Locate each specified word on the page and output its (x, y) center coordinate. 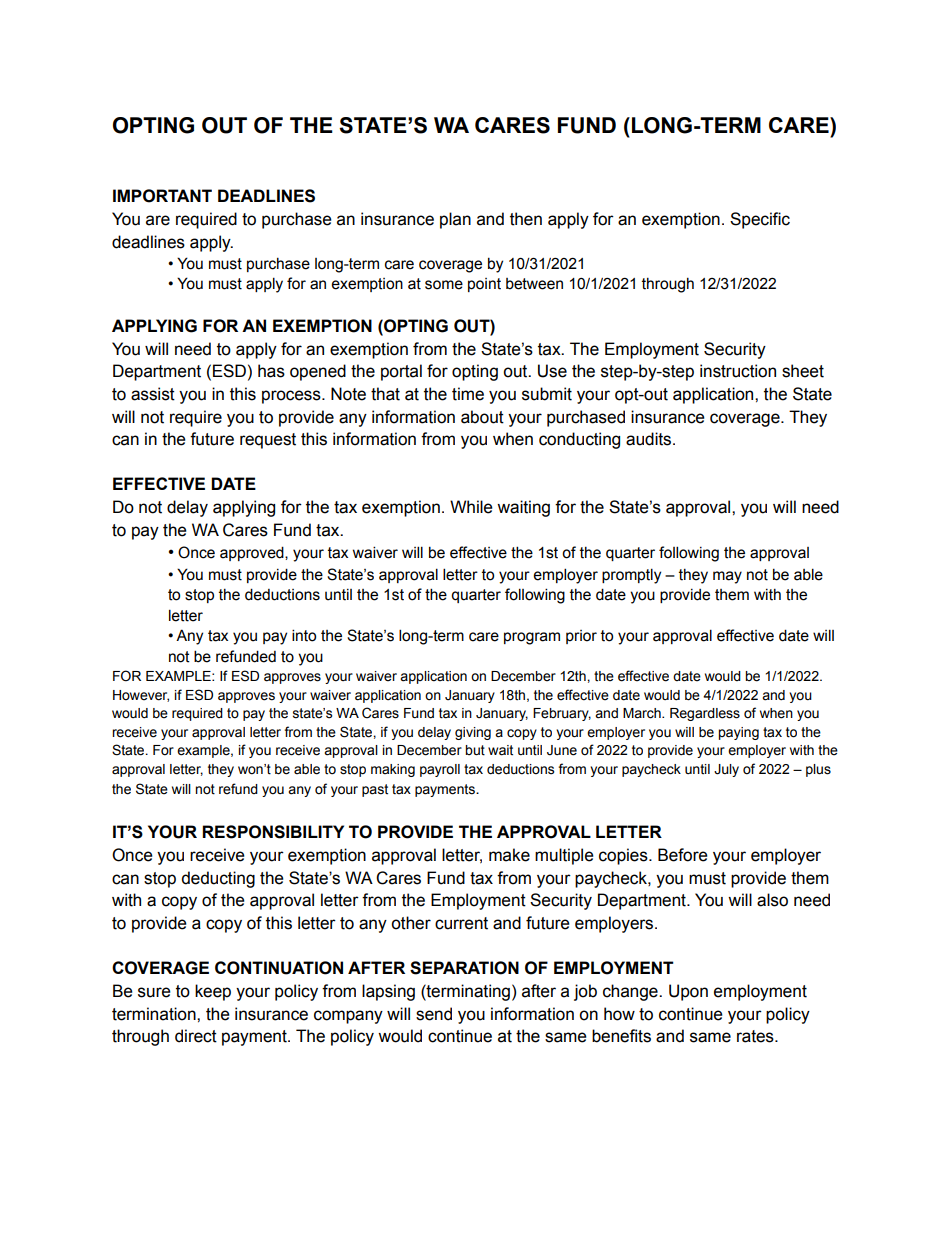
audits (650, 439)
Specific (760, 220)
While (471, 507)
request (268, 441)
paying (738, 733)
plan (455, 220)
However (141, 696)
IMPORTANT (162, 196)
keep (213, 992)
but (475, 750)
